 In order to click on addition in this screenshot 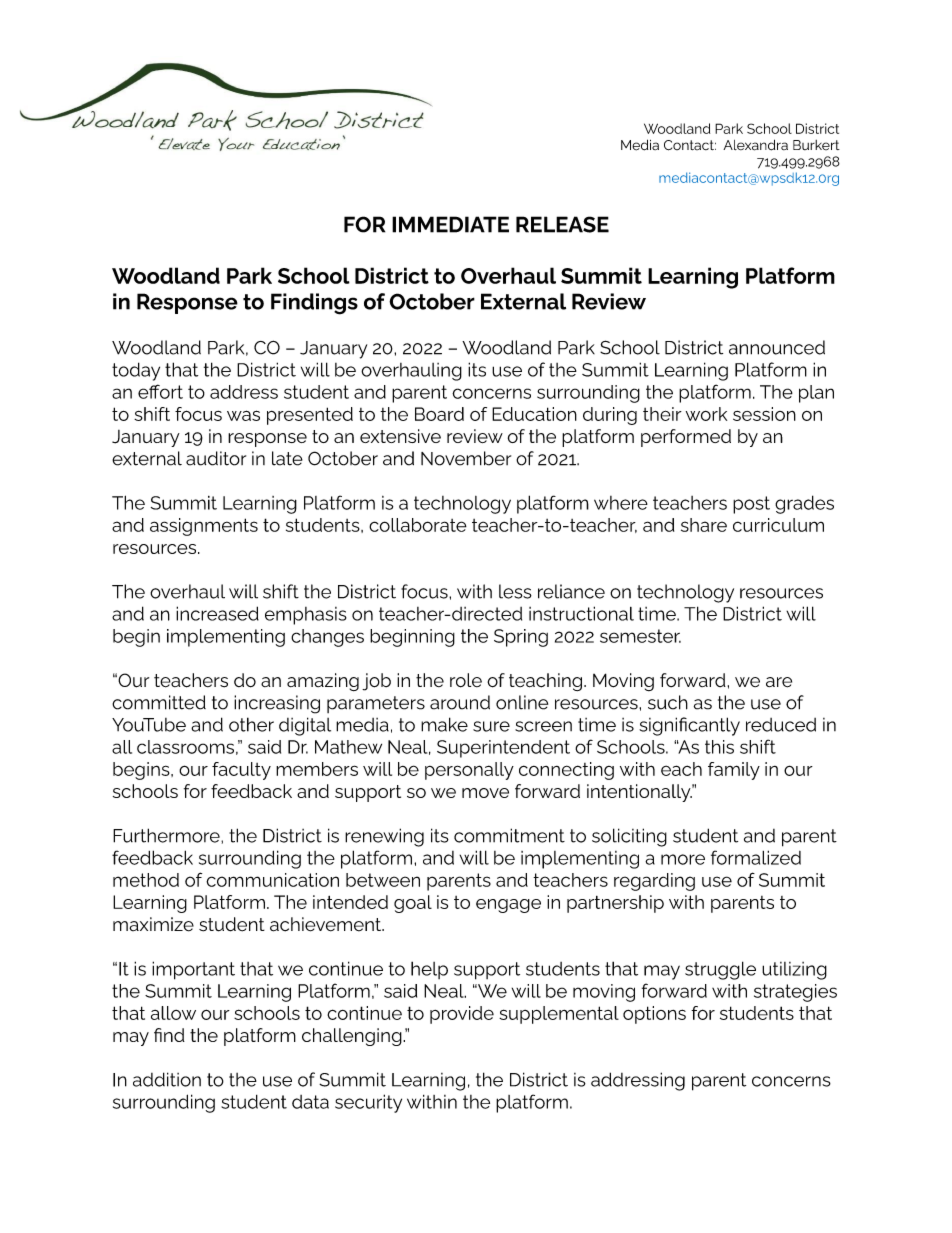, I will do `click(167, 1079)`.
